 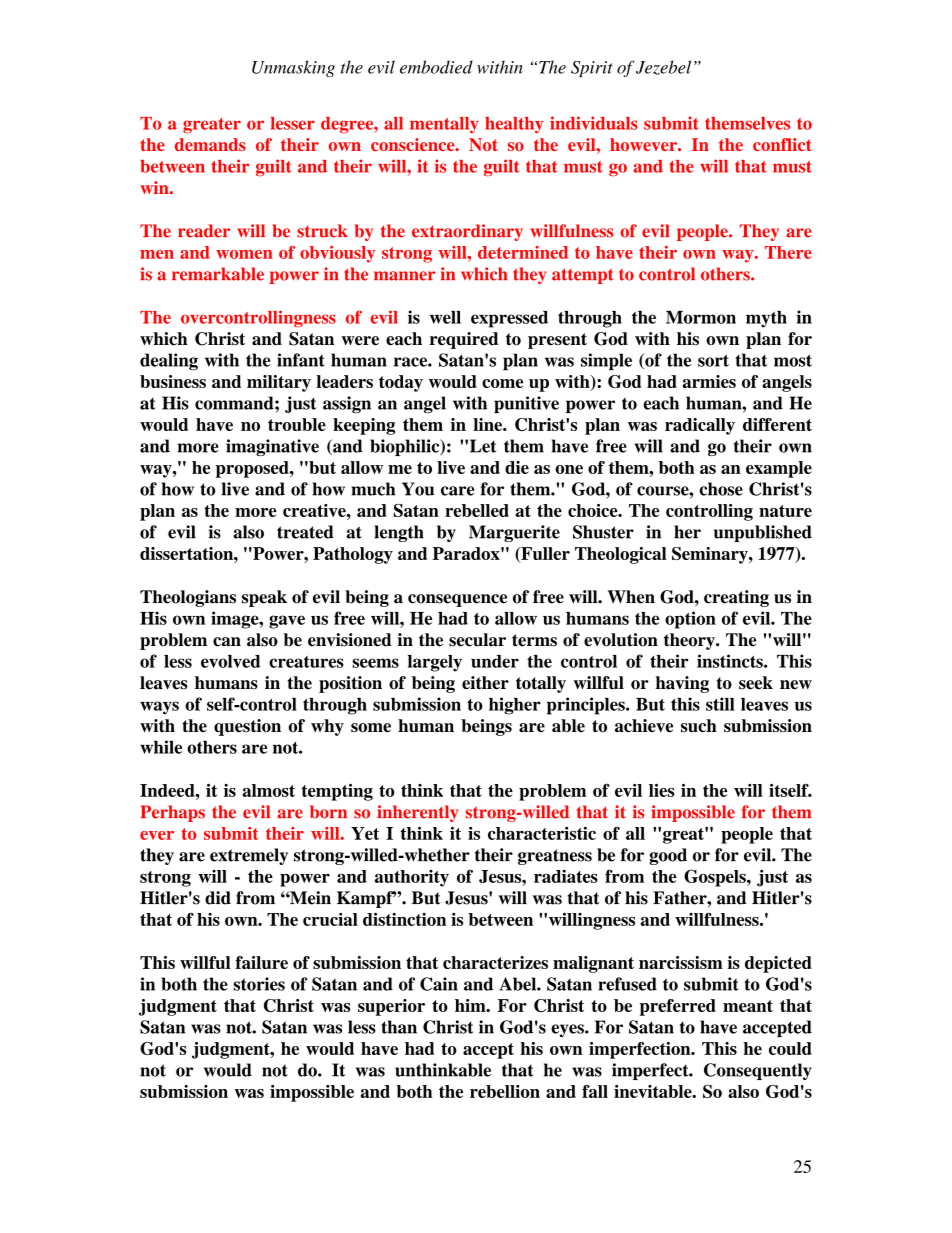 I want to click on demands, so click(x=210, y=144).
